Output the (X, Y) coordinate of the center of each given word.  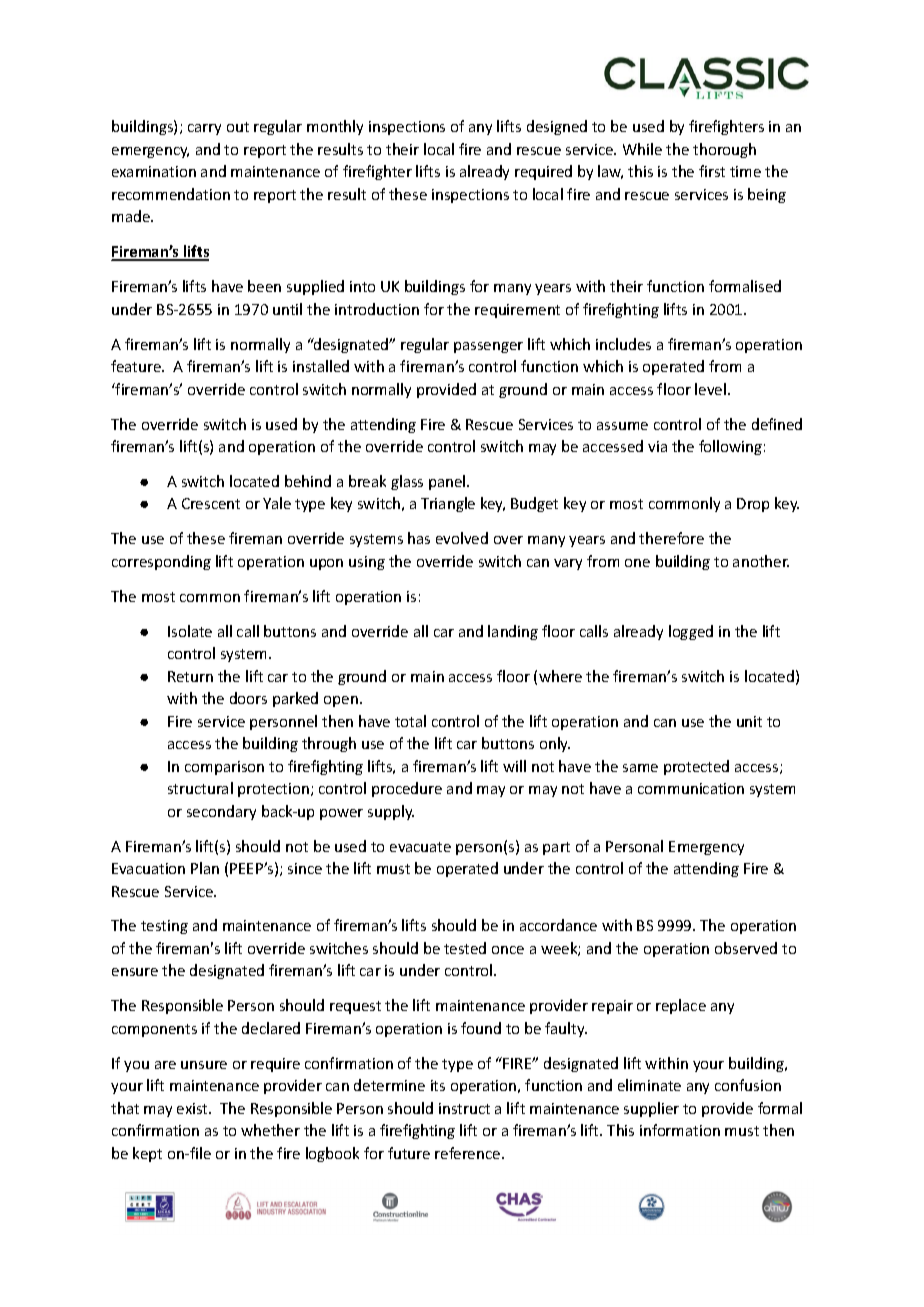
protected (696, 767)
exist (194, 1108)
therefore (671, 538)
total (410, 721)
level (710, 389)
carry (204, 129)
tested (465, 948)
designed (557, 127)
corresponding (161, 562)
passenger (488, 347)
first (712, 171)
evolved (462, 538)
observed (746, 948)
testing (164, 927)
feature (137, 366)
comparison (224, 768)
